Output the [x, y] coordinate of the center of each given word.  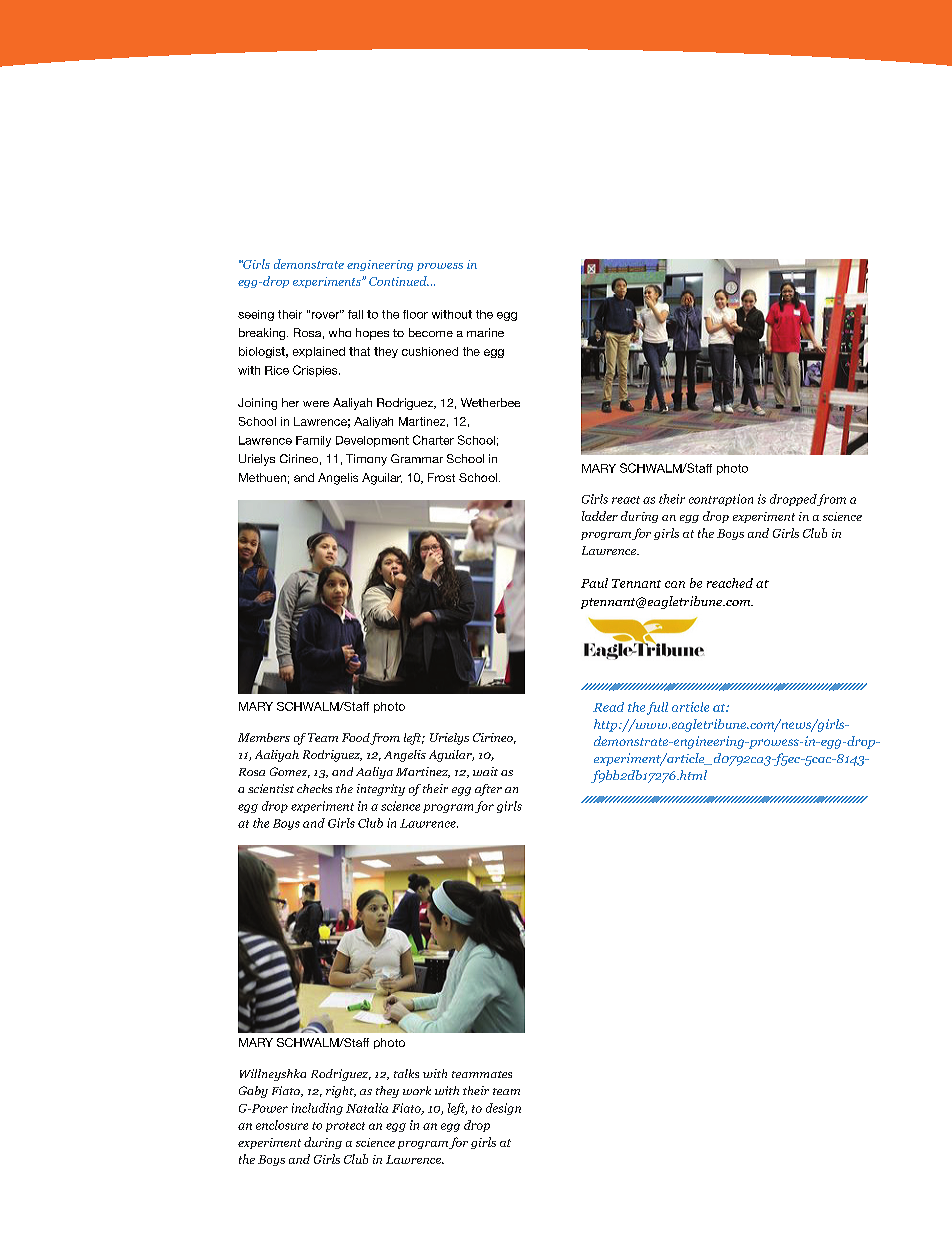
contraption [721, 500]
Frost [441, 477]
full [657, 708]
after [488, 790]
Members [264, 737]
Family [313, 441]
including [317, 1109]
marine [485, 332]
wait [485, 771]
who [340, 332]
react [626, 500]
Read [608, 707]
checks [314, 788]
